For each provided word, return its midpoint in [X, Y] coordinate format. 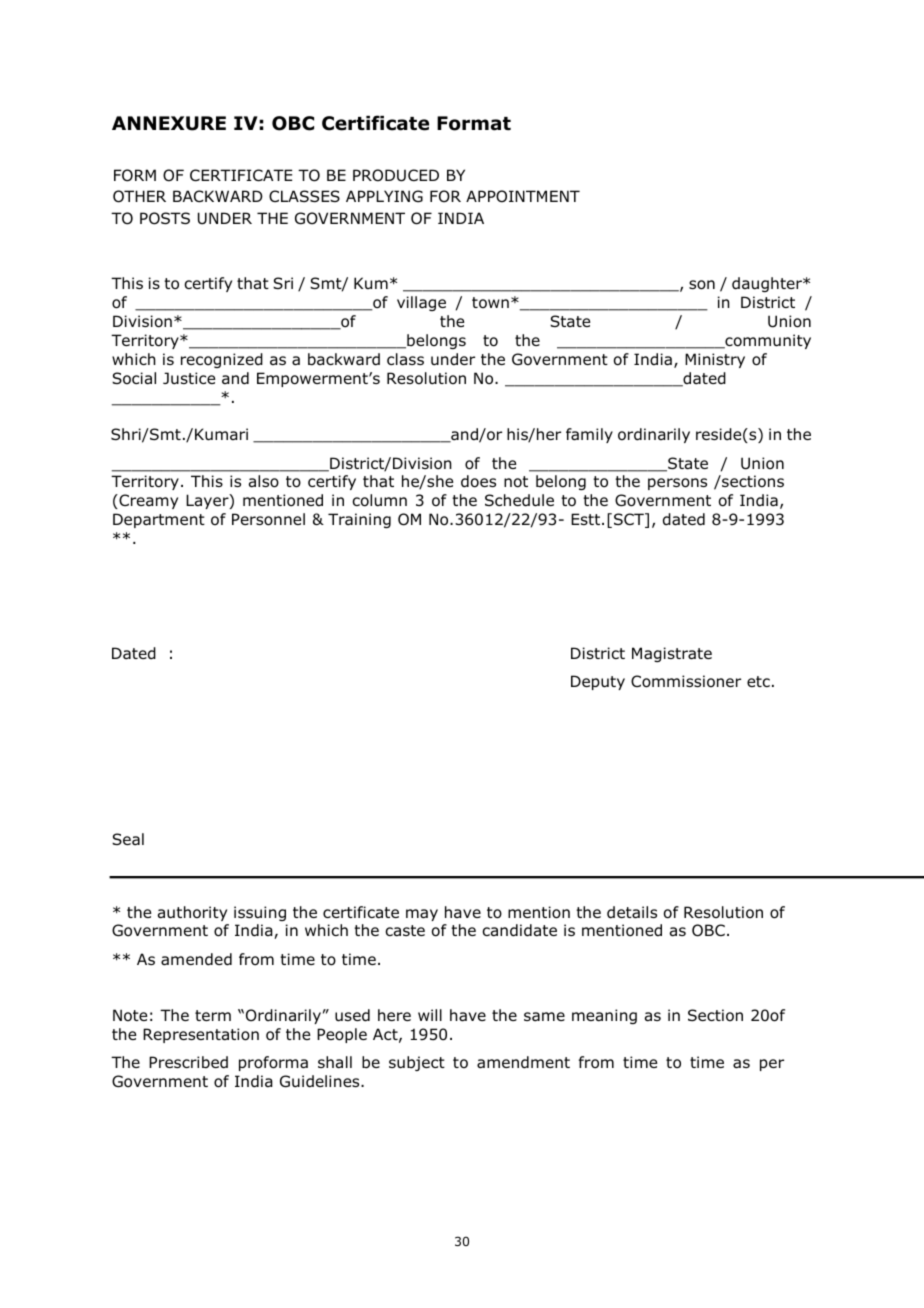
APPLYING [384, 196]
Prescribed [188, 1062]
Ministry [715, 360]
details [632, 912]
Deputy [598, 682]
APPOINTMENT [523, 196]
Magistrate [672, 654]
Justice [189, 378]
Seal [128, 839]
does [478, 481]
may [422, 915]
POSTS [165, 218]
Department [159, 520]
